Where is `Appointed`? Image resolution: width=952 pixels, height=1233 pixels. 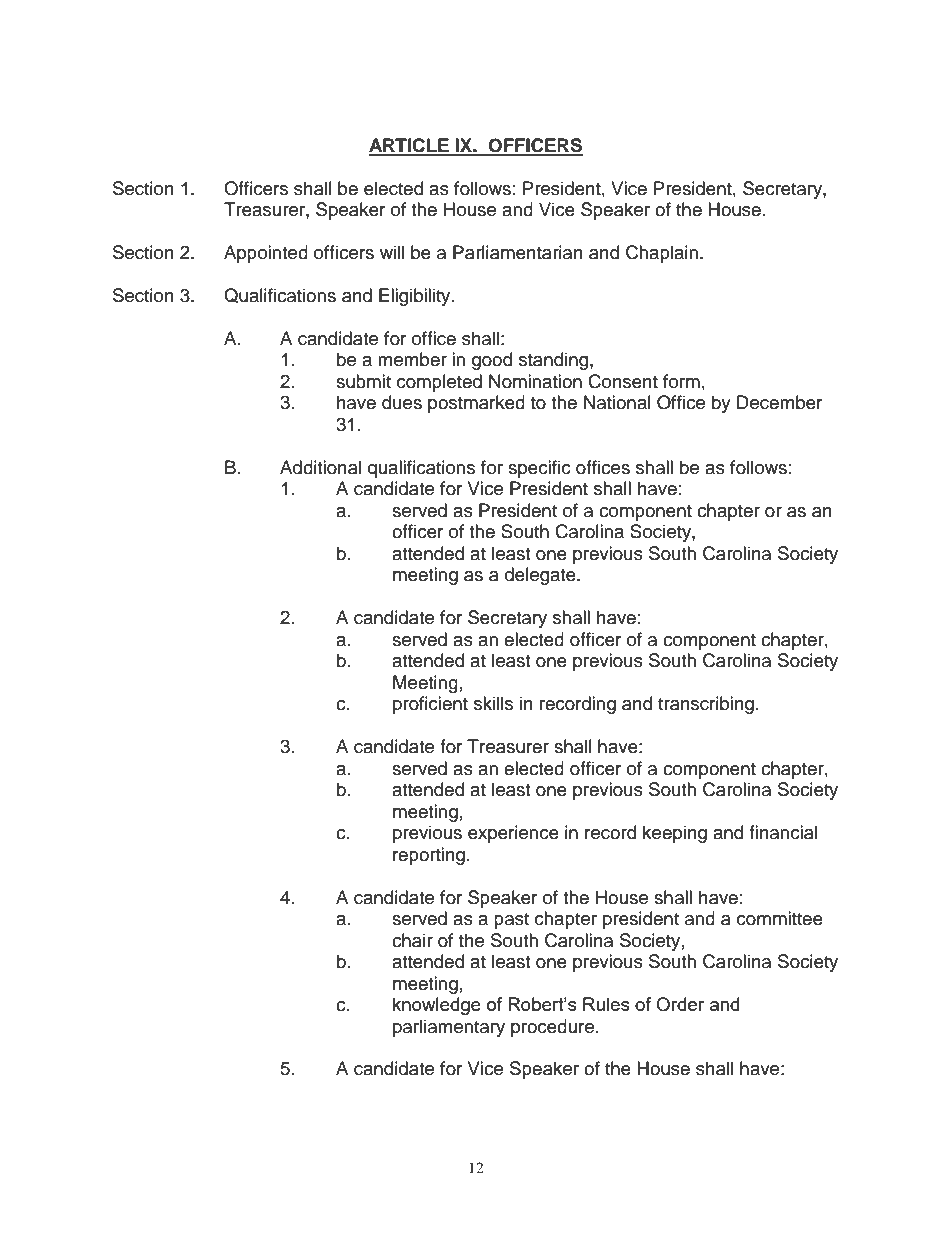 Appointed is located at coordinates (266, 254).
